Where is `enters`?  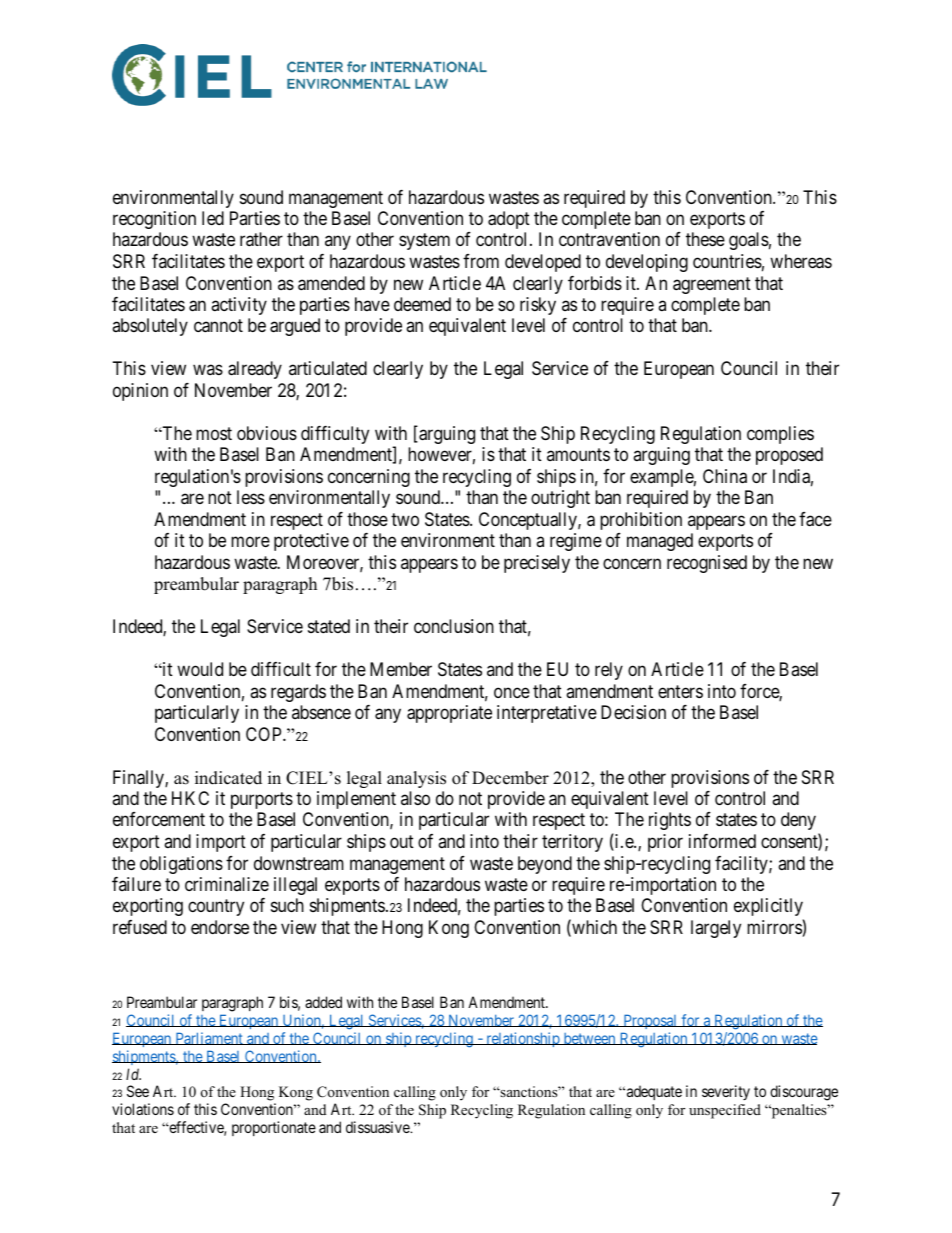
enters is located at coordinates (680, 691).
